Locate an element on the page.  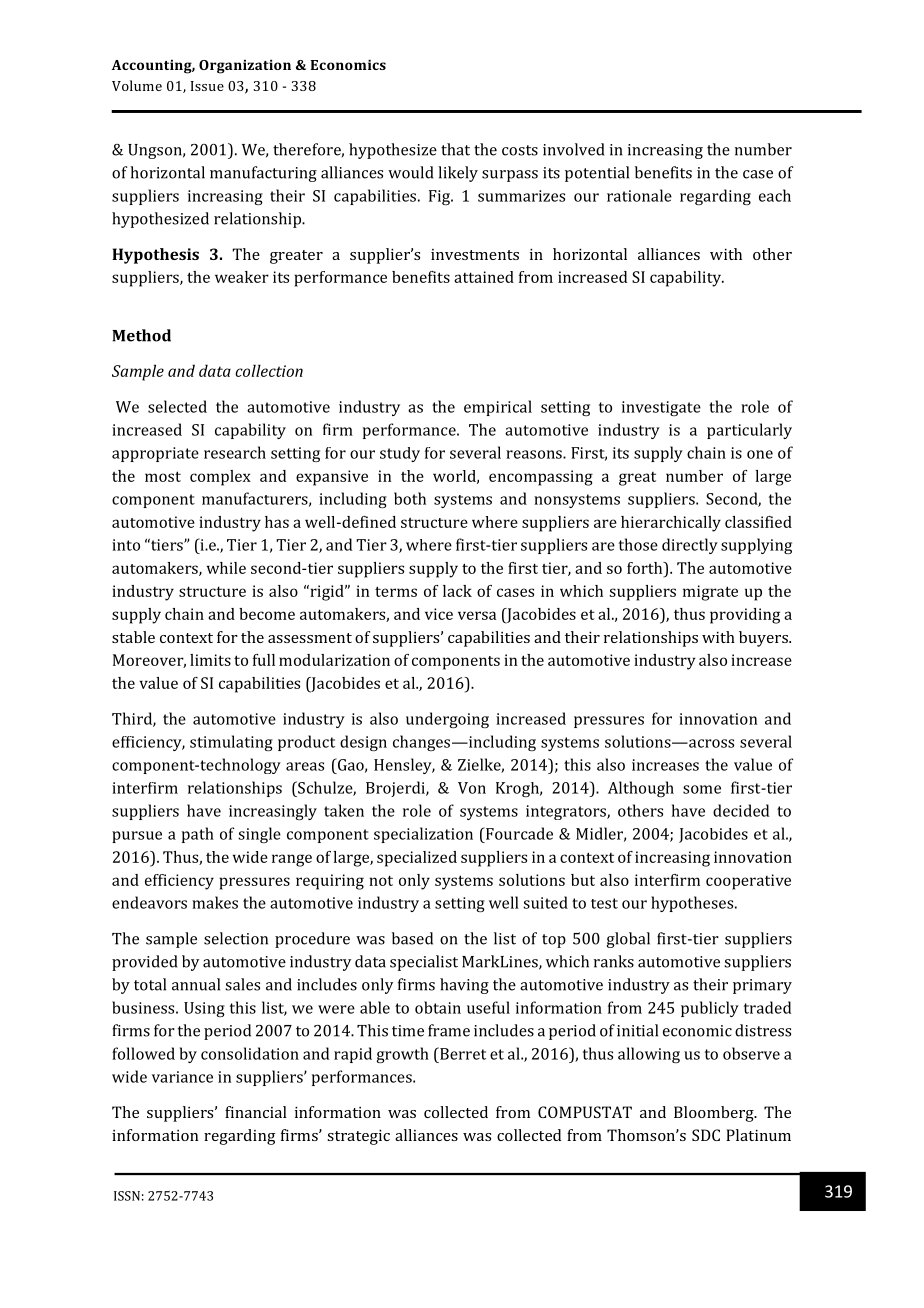
specialized is located at coordinates (417, 859).
